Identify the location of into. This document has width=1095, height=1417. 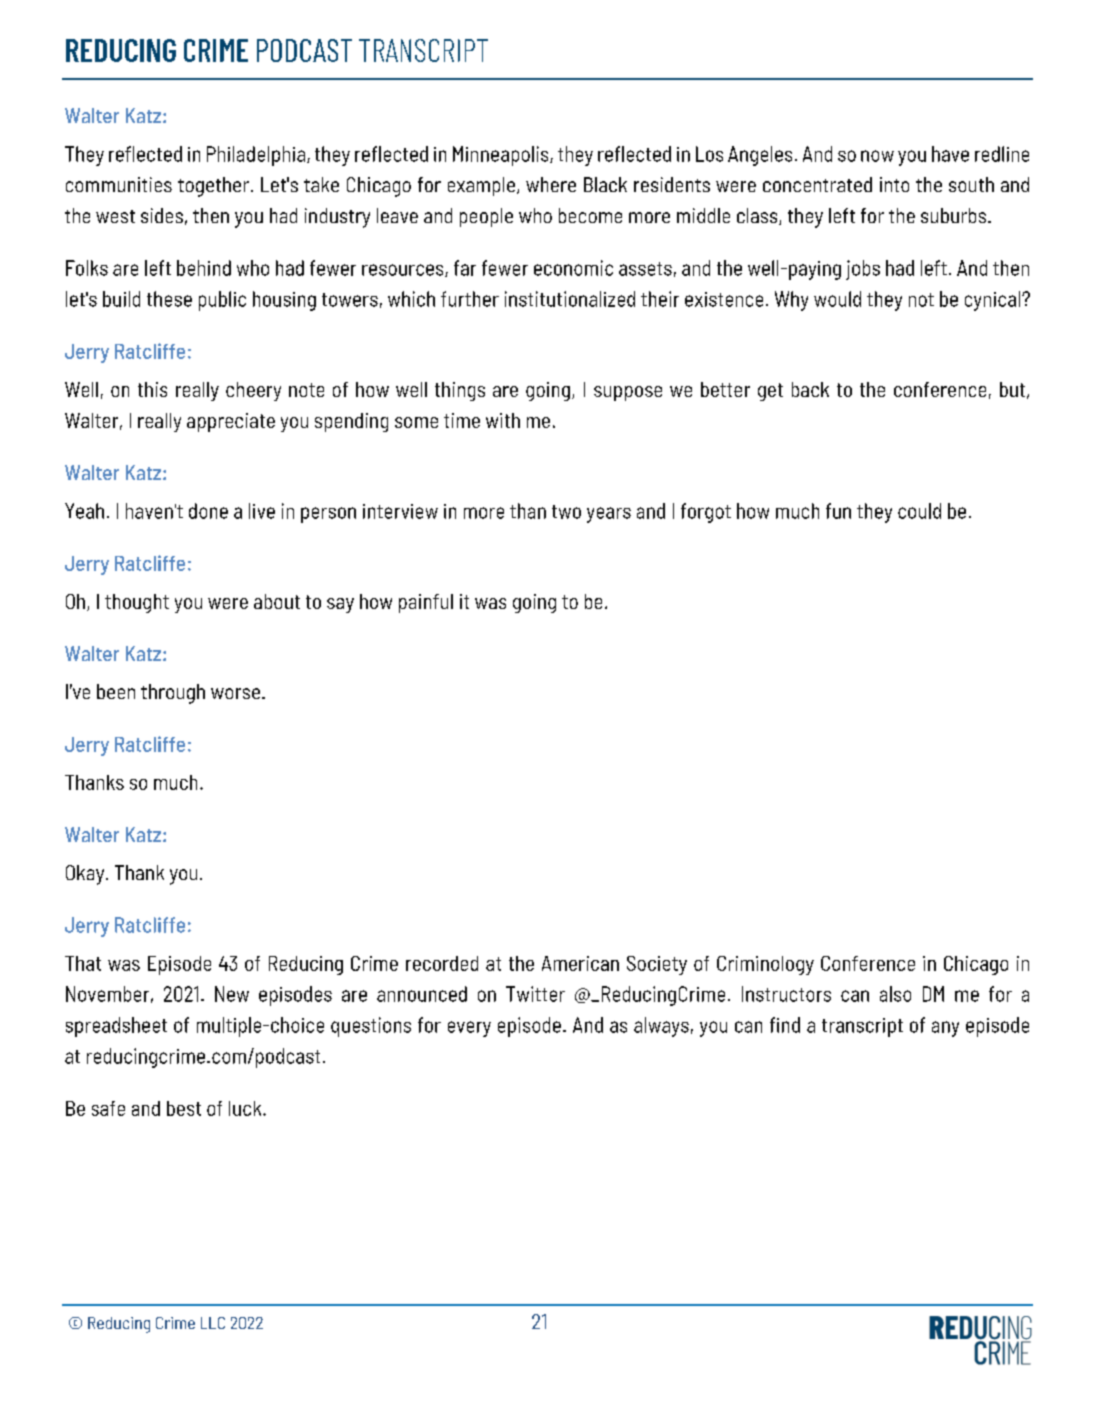
(894, 184).
